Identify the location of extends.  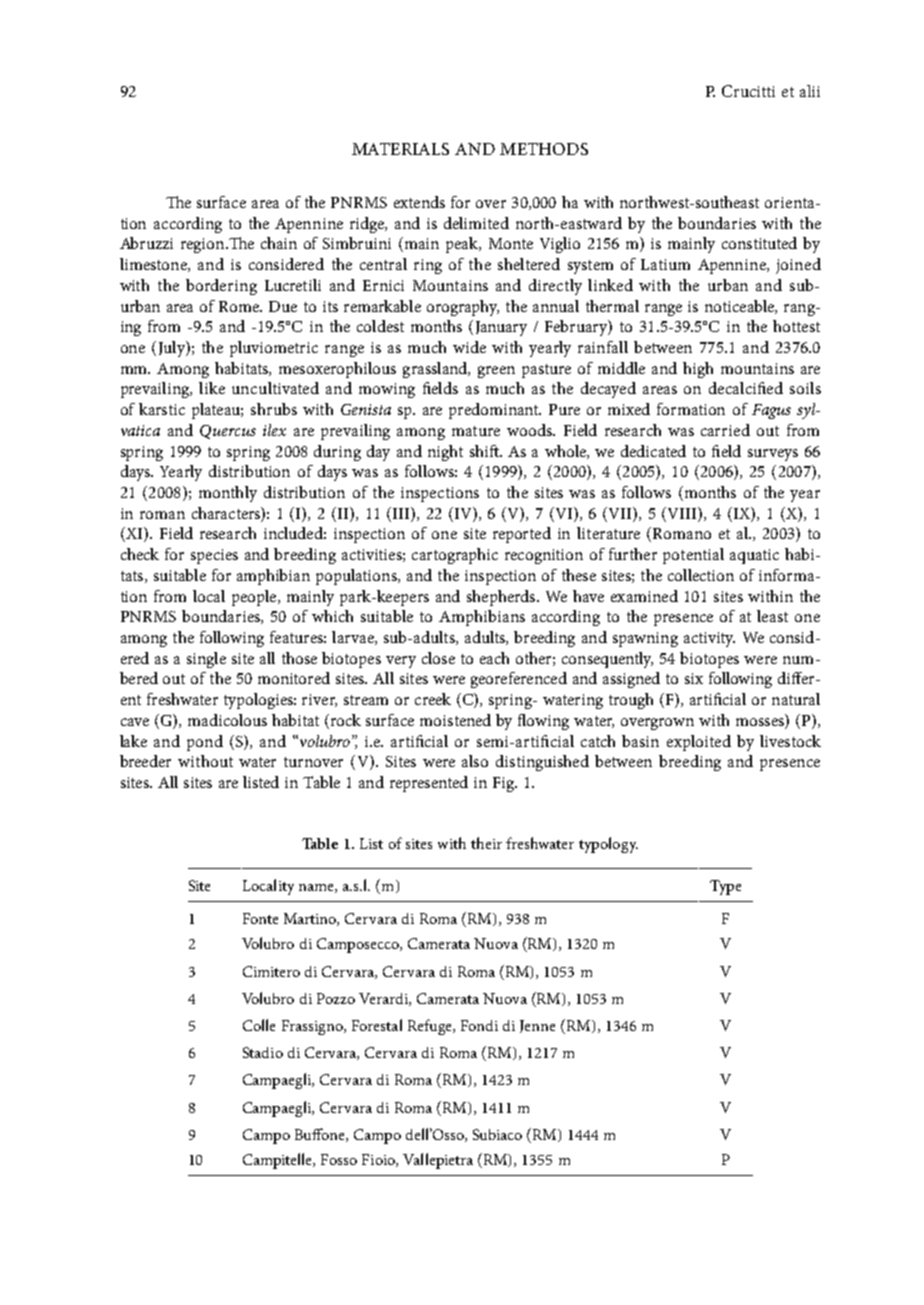
(419, 202).
